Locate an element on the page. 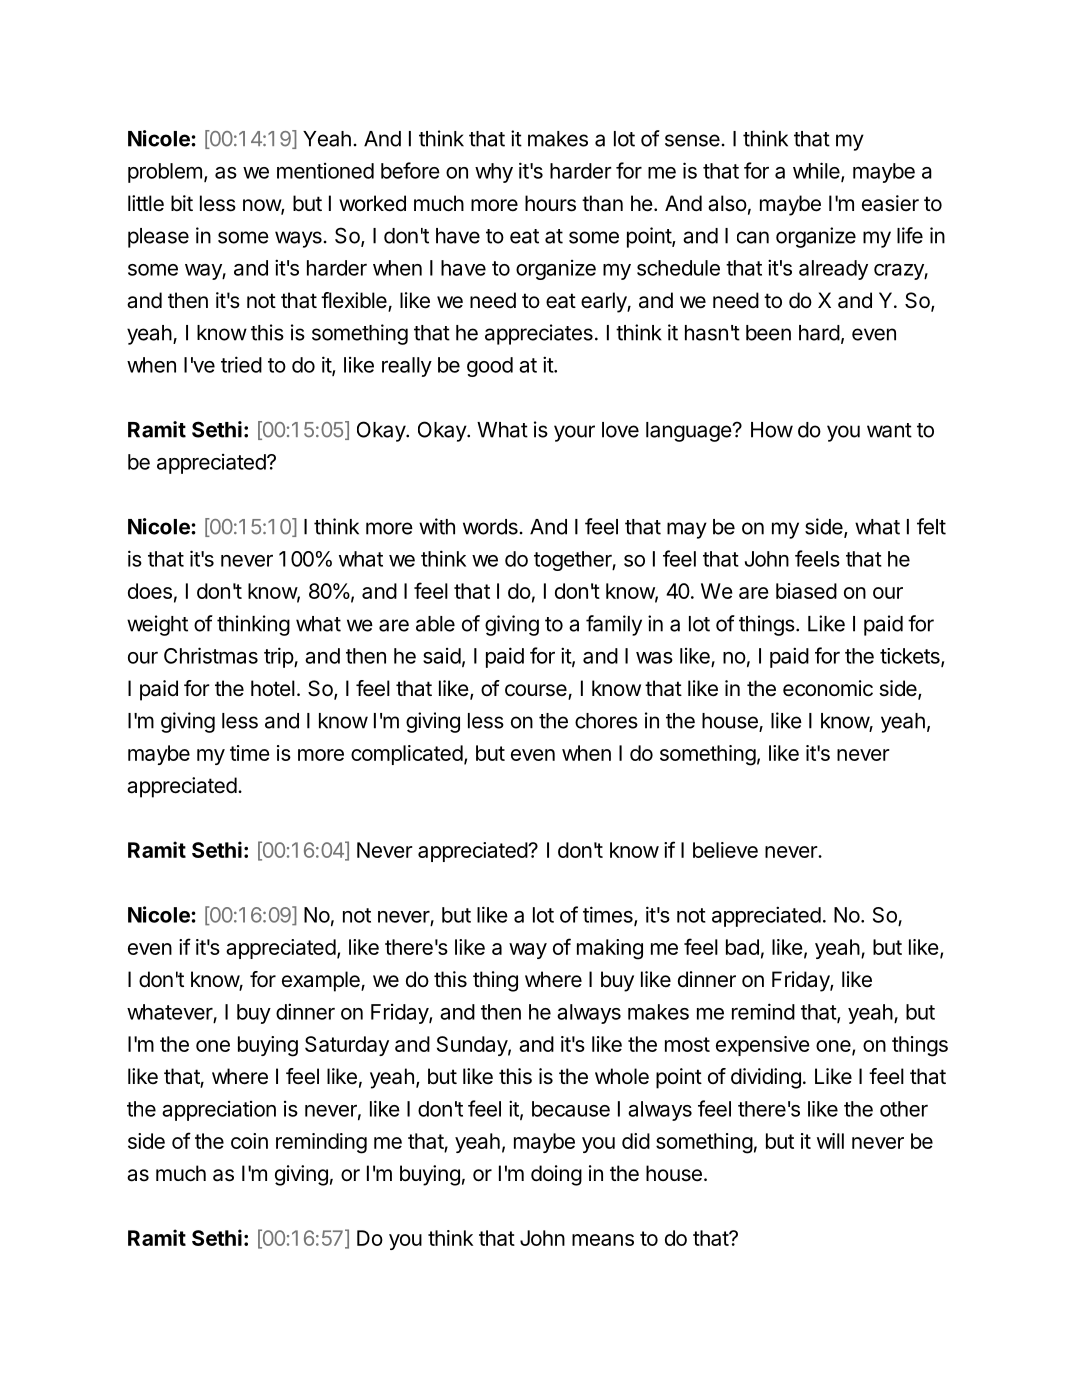 This document has height=1392, width=1076. hotel is located at coordinates (273, 688).
